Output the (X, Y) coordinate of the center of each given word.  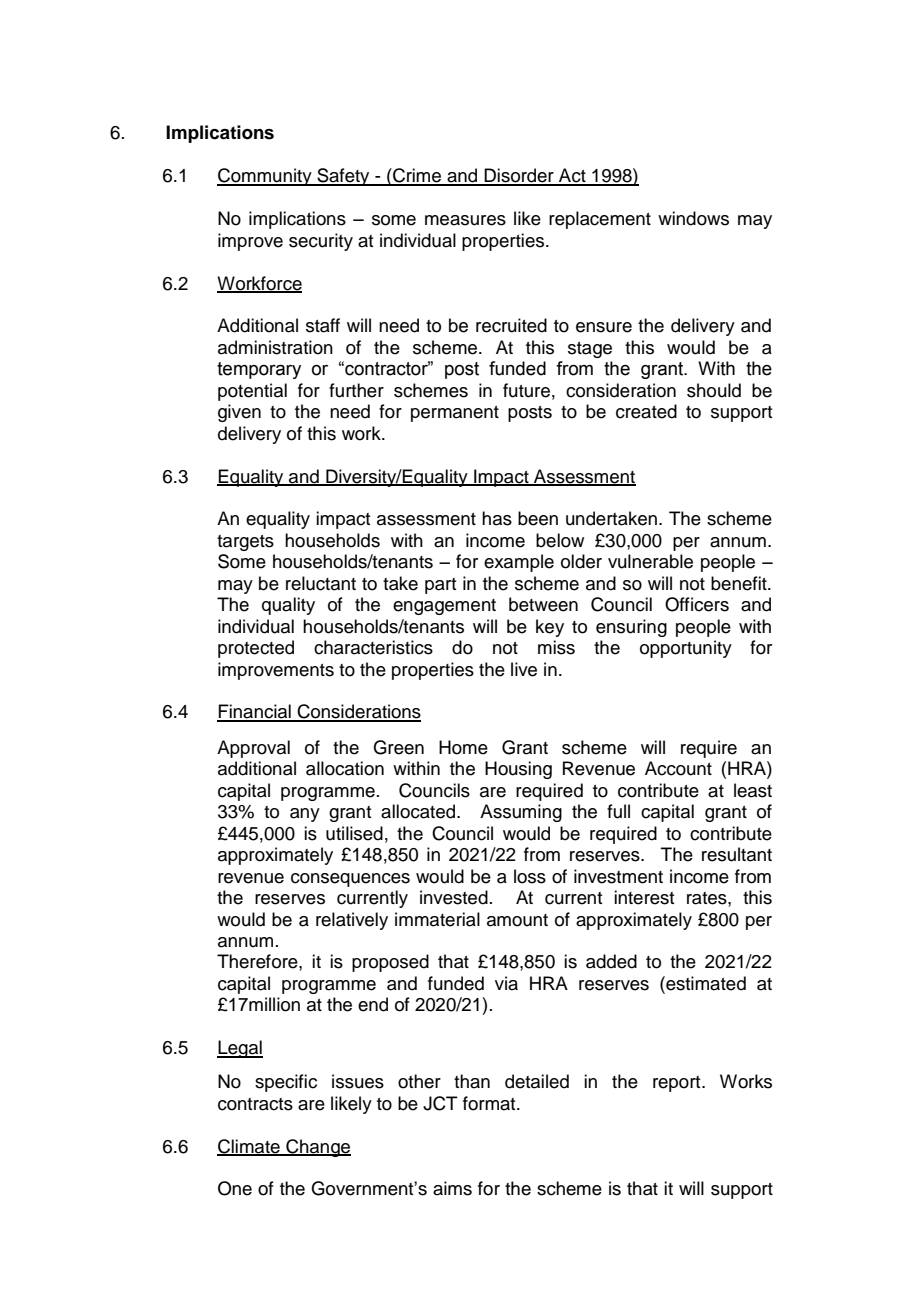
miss (556, 647)
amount (517, 920)
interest (644, 897)
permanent (455, 414)
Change (317, 1148)
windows (693, 218)
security (321, 242)
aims (452, 1188)
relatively (352, 921)
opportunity (686, 649)
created (646, 411)
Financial (255, 712)
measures (465, 220)
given (239, 413)
